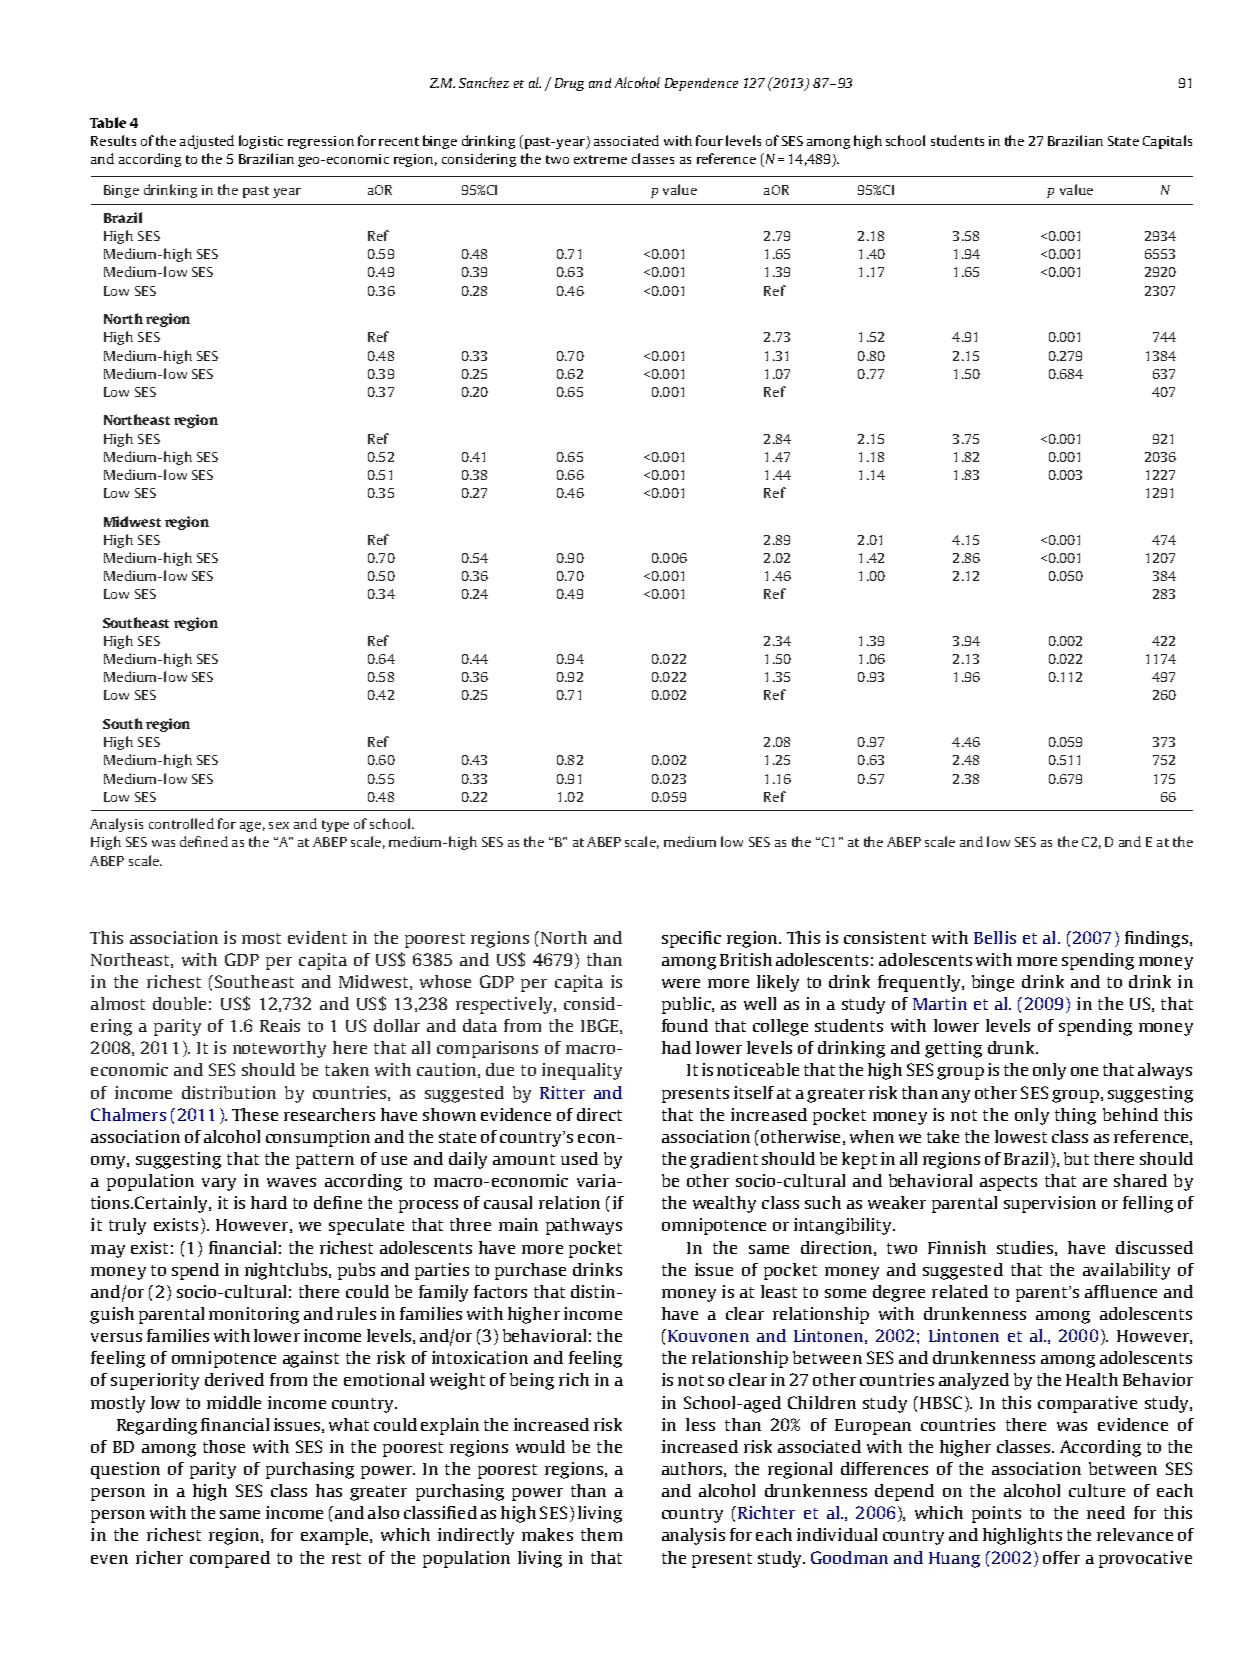 The image size is (1260, 1680). Describe the element at coordinates (261, 142) in the screenshot. I see `logistic` at that location.
